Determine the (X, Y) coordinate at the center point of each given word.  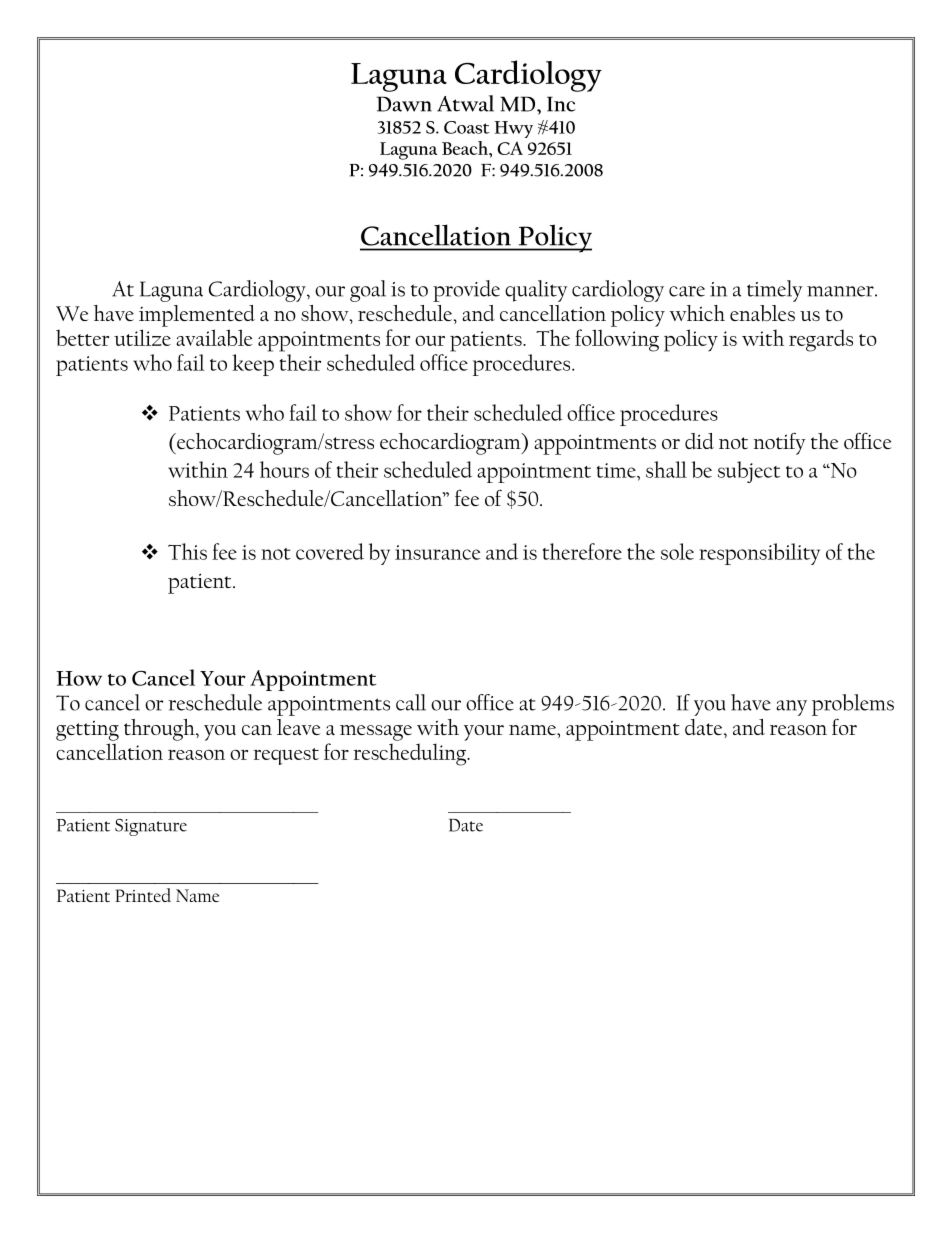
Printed (143, 895)
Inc (561, 104)
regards (821, 340)
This (187, 551)
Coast (467, 127)
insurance (437, 552)
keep (253, 365)
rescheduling (411, 754)
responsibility (759, 554)
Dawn (404, 104)
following (617, 340)
